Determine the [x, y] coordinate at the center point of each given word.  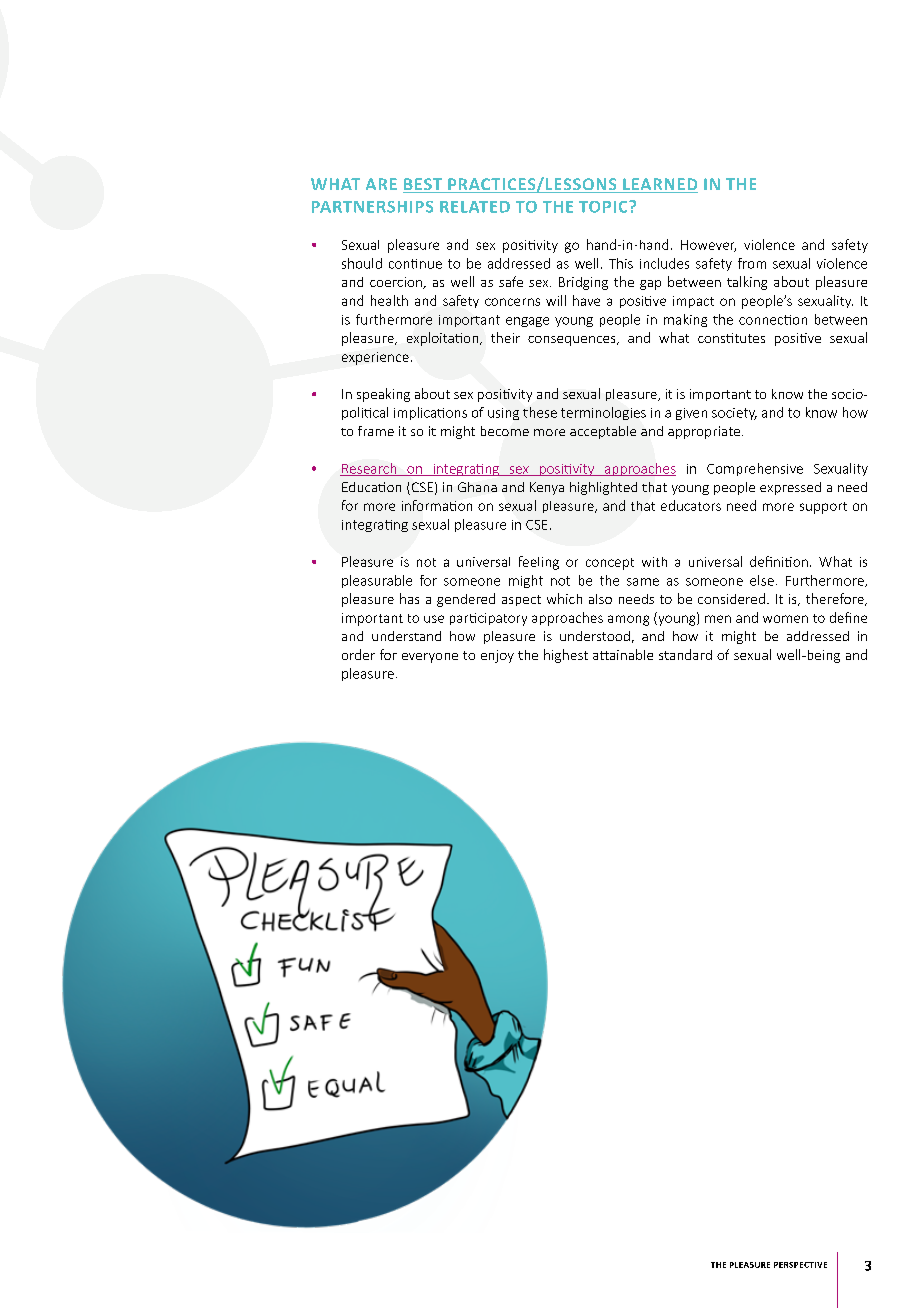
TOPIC [604, 207]
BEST [423, 185]
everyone [430, 658]
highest [566, 656]
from [752, 263]
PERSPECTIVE [800, 1265]
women [785, 619]
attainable [623, 654]
